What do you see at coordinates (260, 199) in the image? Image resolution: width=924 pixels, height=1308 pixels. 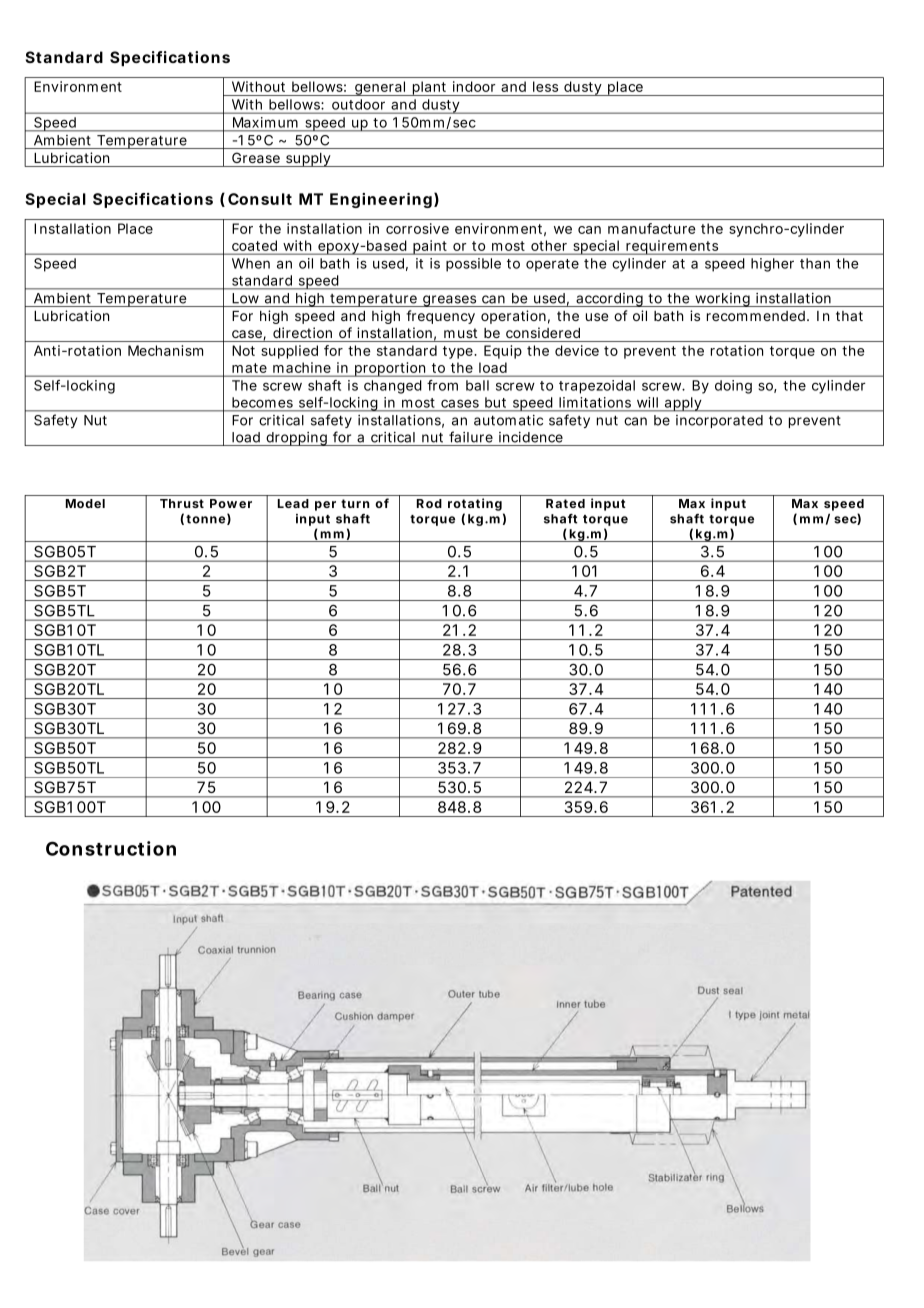 I see `Consult` at bounding box center [260, 199].
